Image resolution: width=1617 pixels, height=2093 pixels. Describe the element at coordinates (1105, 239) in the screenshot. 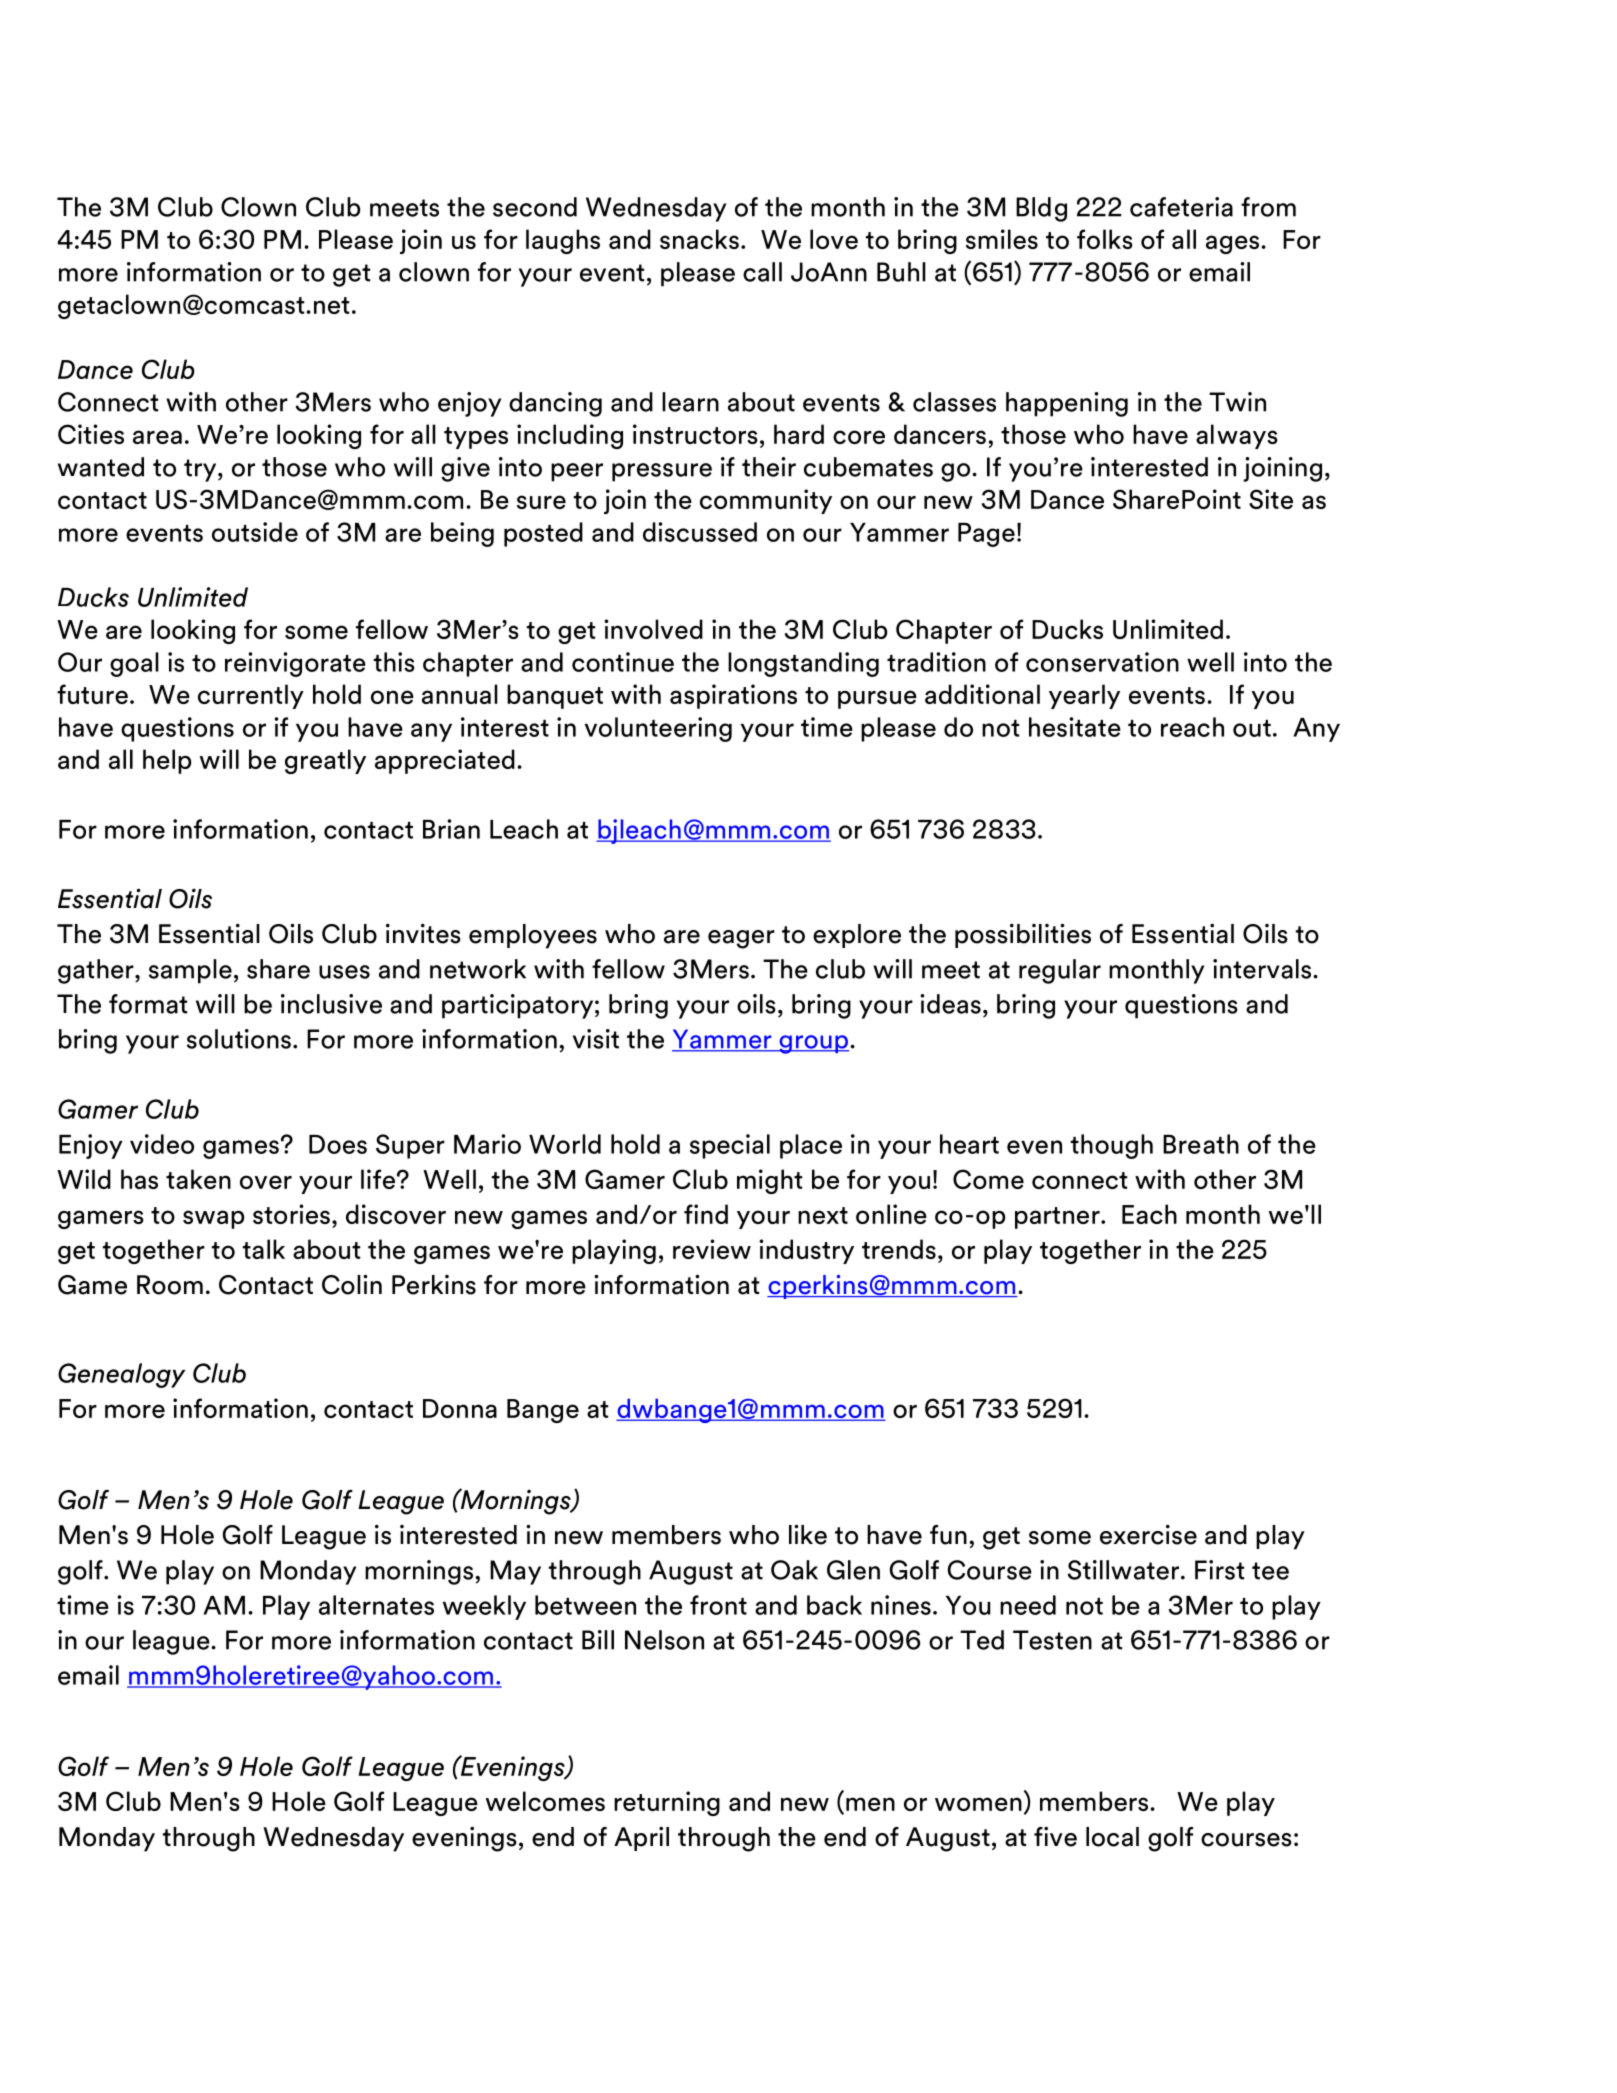

I see `folks` at that location.
